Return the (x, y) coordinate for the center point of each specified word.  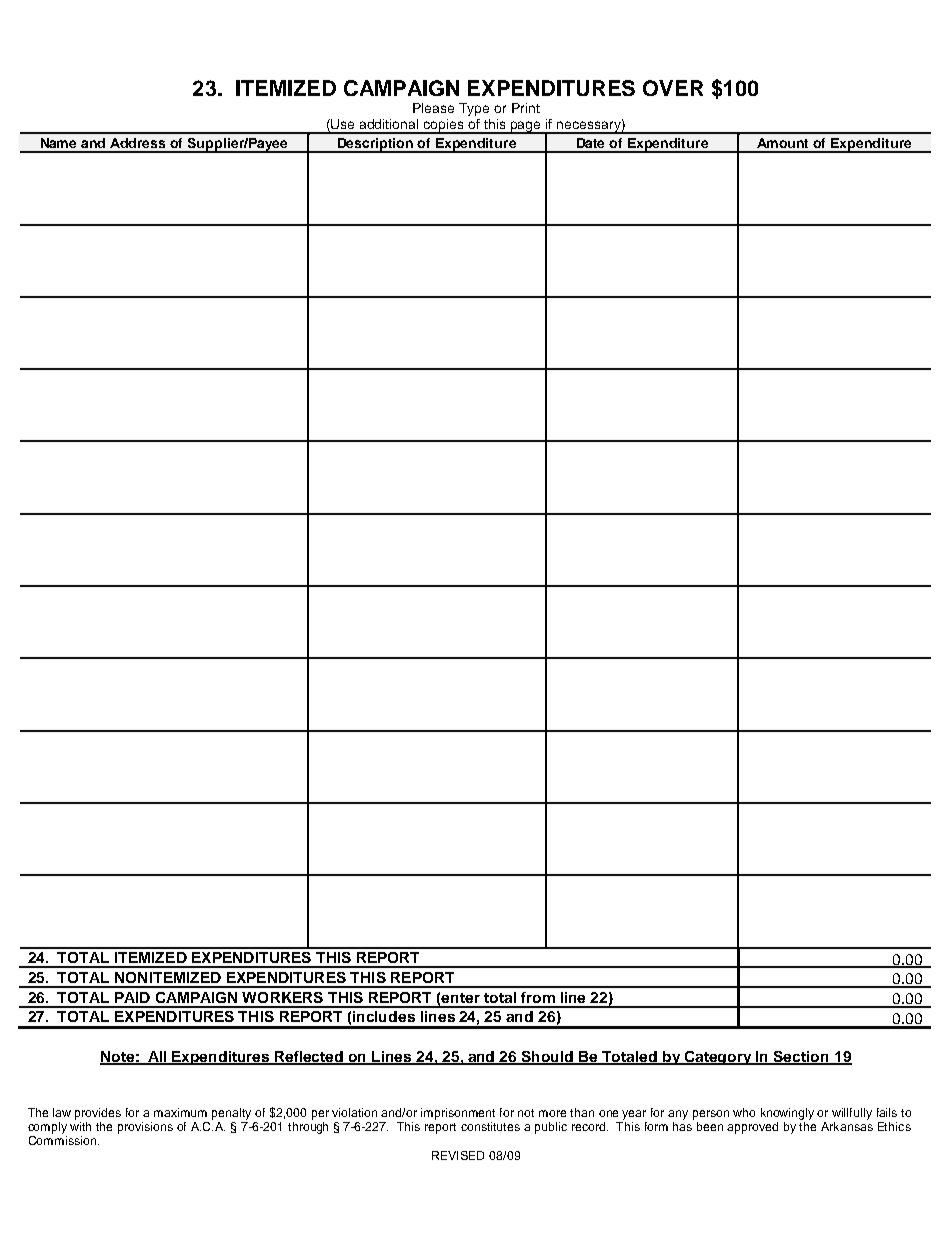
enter (460, 998)
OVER (673, 88)
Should (548, 1058)
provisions (145, 1128)
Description (376, 145)
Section (801, 1058)
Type (474, 109)
